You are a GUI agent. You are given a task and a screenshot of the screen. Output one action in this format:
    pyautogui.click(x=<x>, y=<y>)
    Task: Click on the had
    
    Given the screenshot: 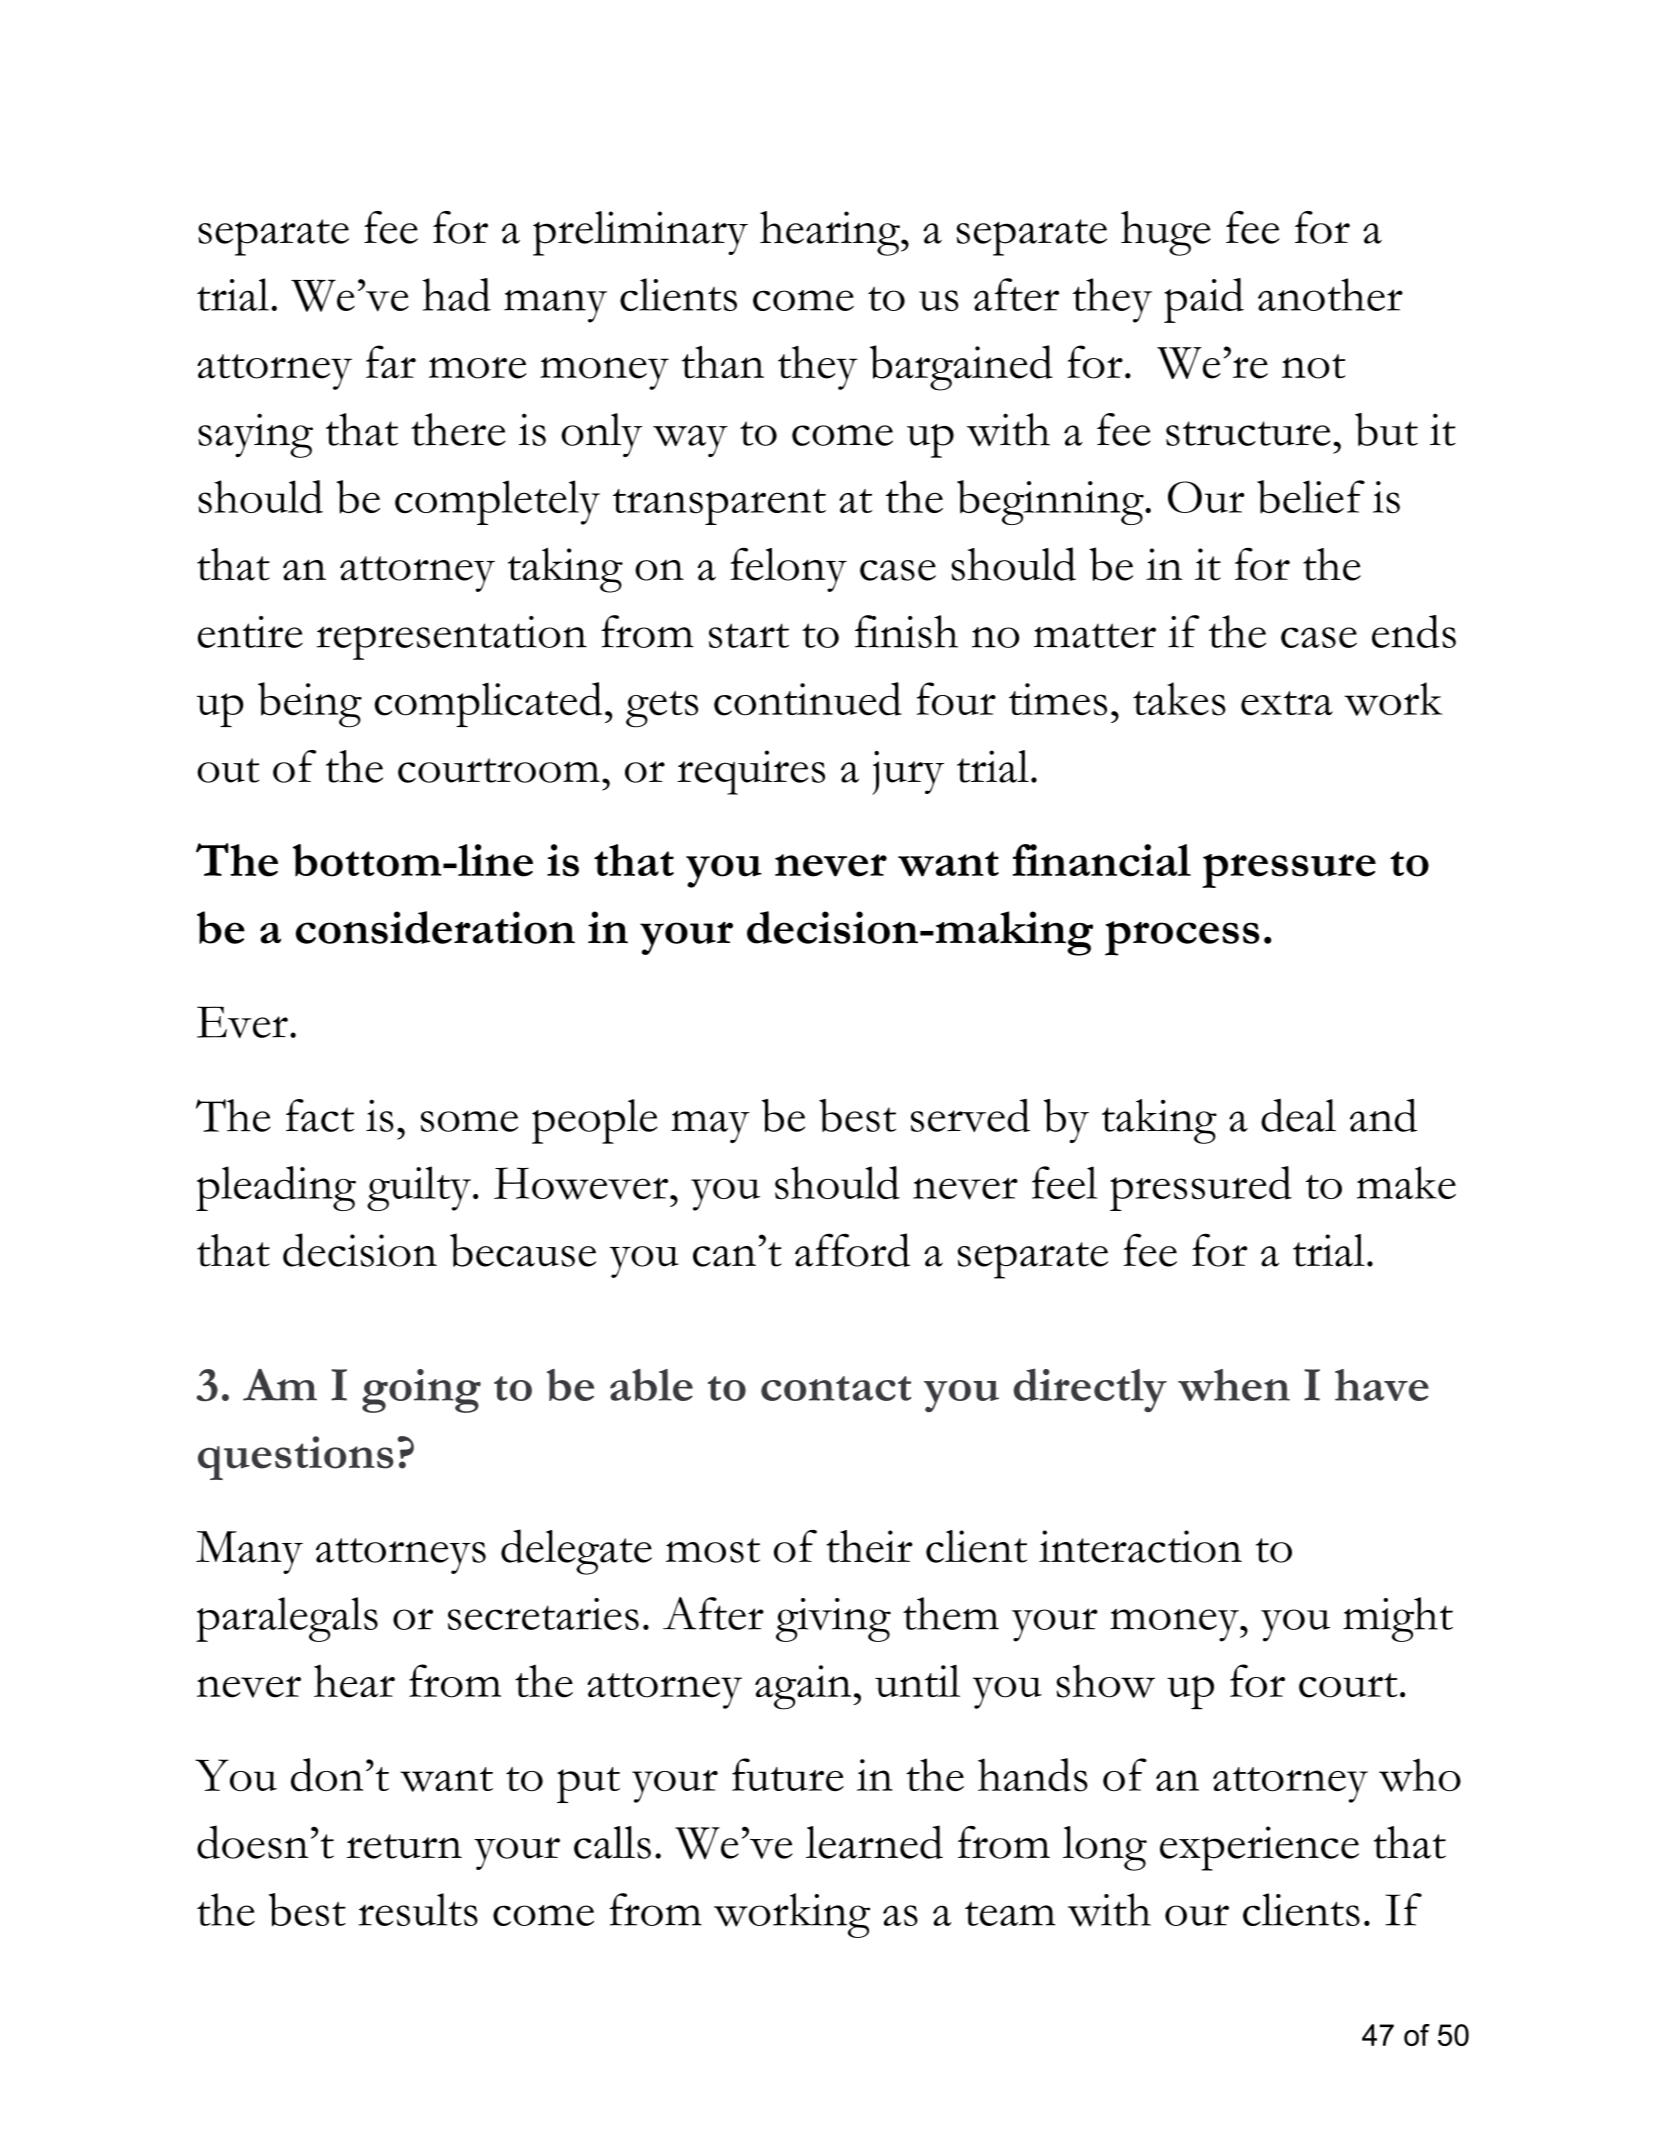 What is the action you would take?
    pyautogui.click(x=456, y=294)
